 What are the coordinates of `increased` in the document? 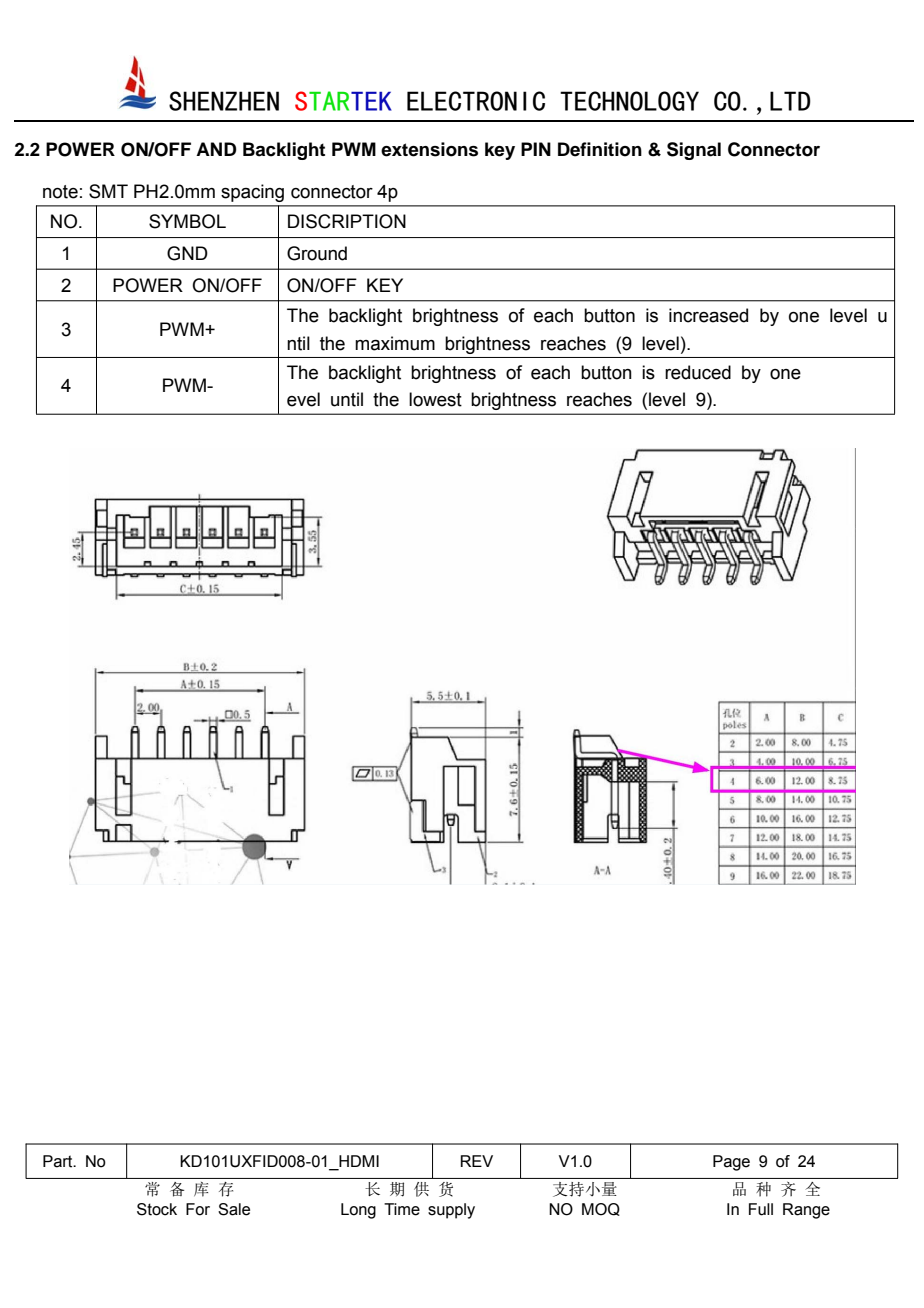 It's located at (708, 315).
